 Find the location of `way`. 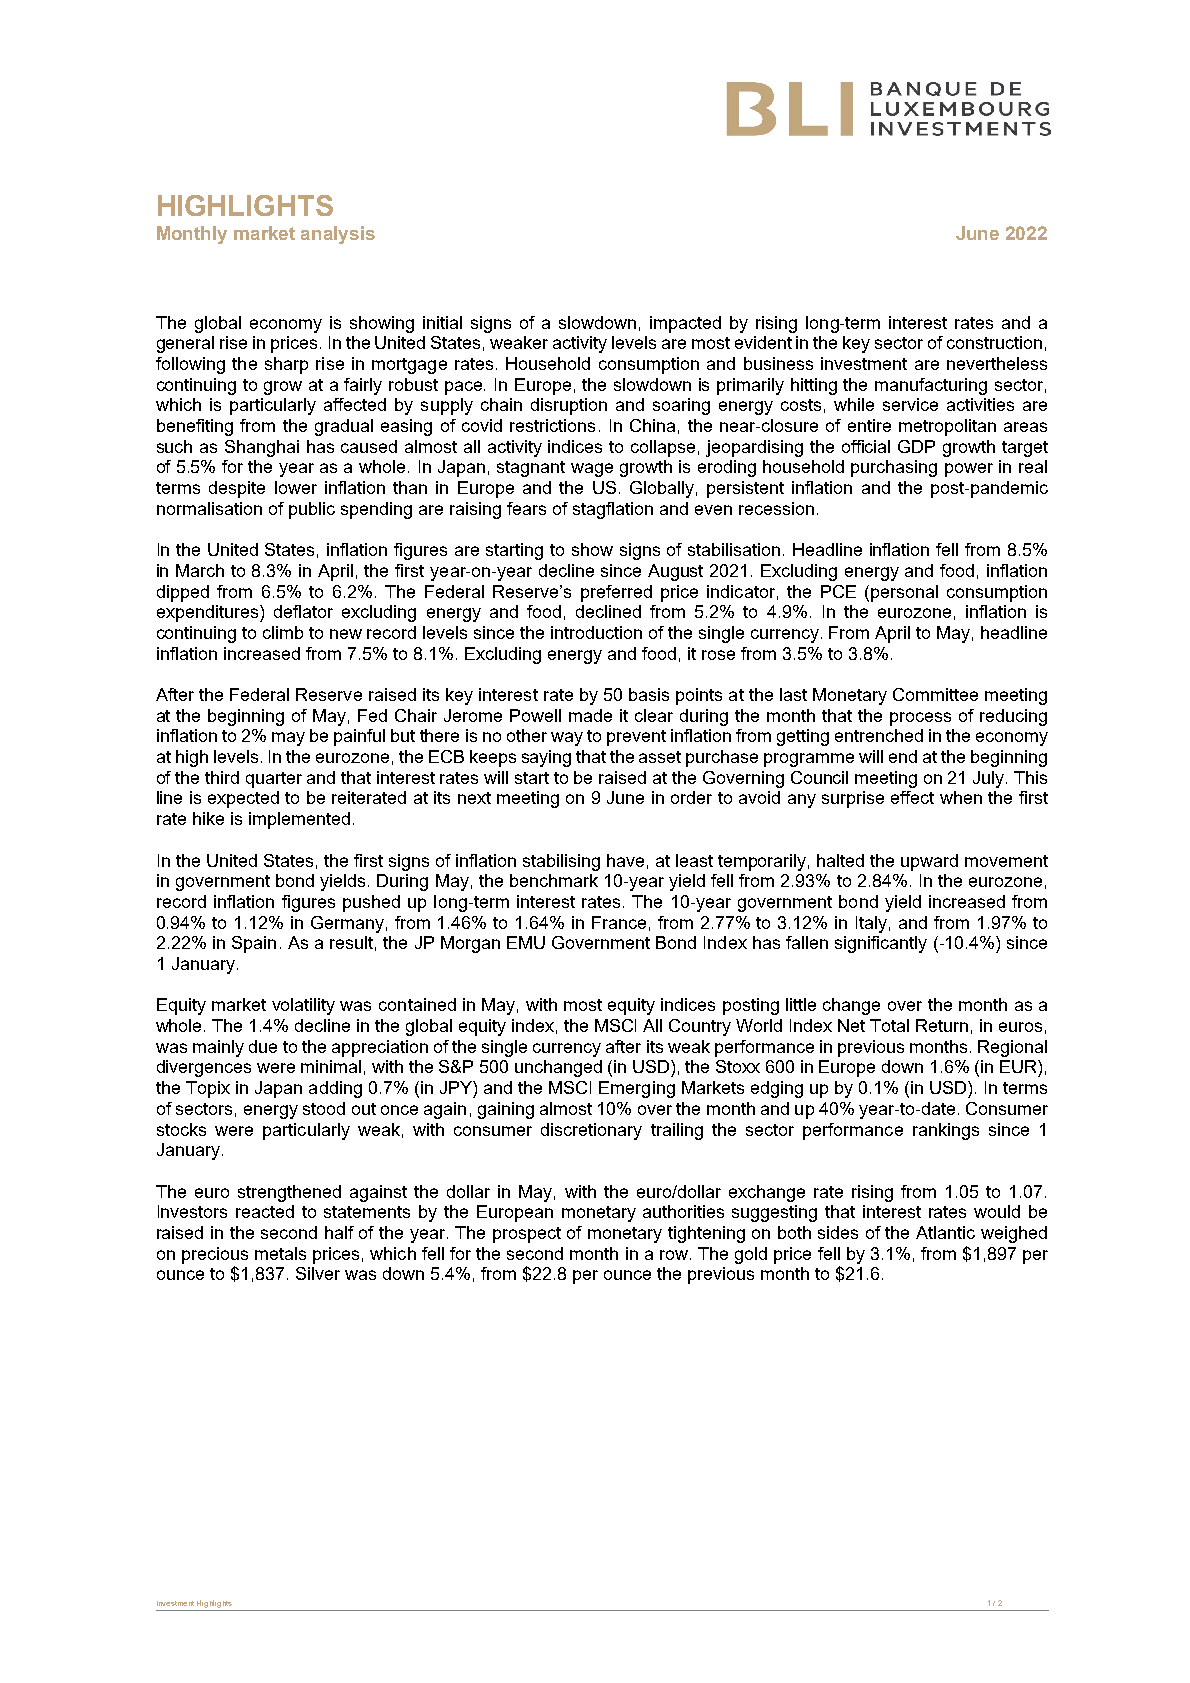

way is located at coordinates (567, 739).
